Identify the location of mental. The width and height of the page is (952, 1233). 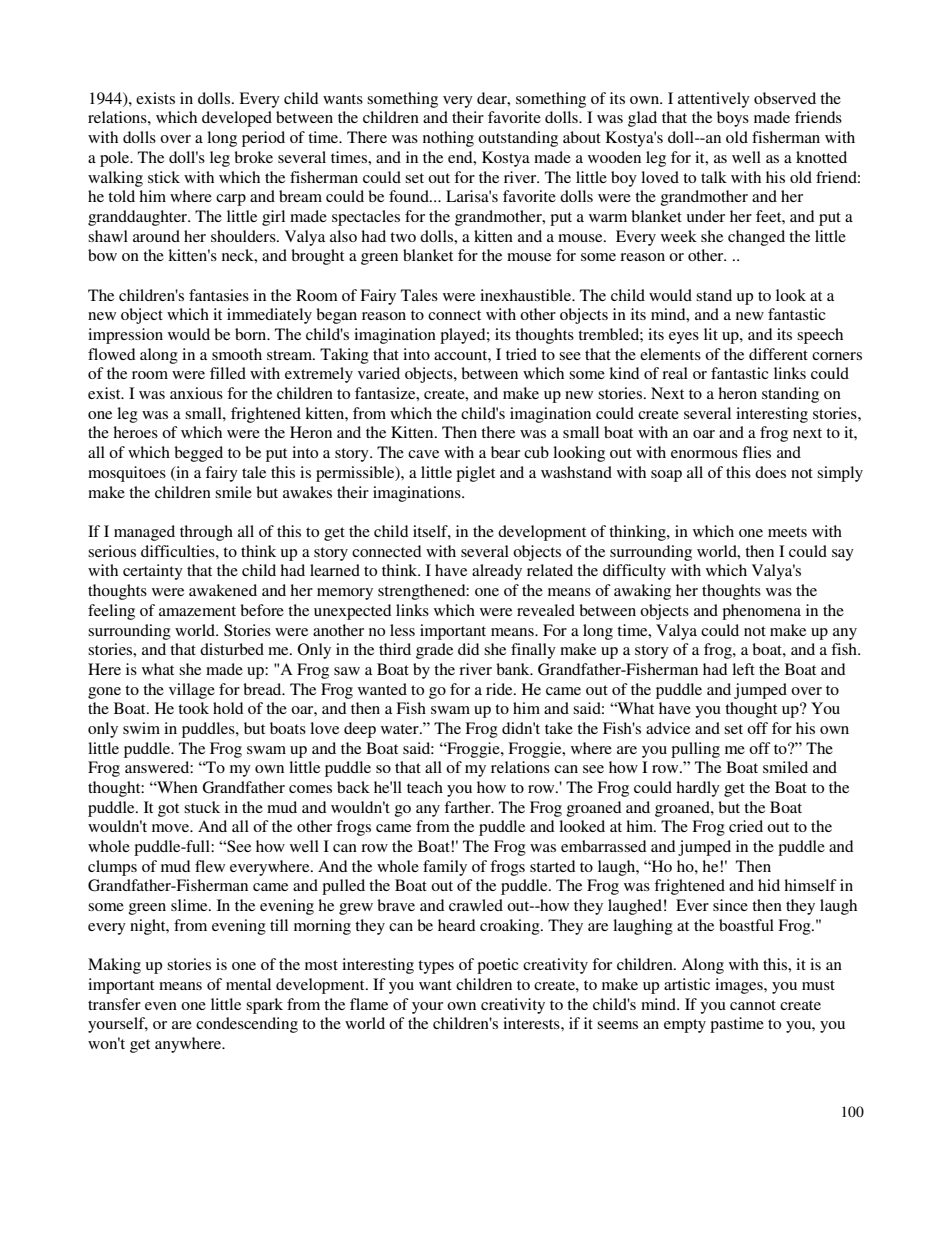
(248, 984).
